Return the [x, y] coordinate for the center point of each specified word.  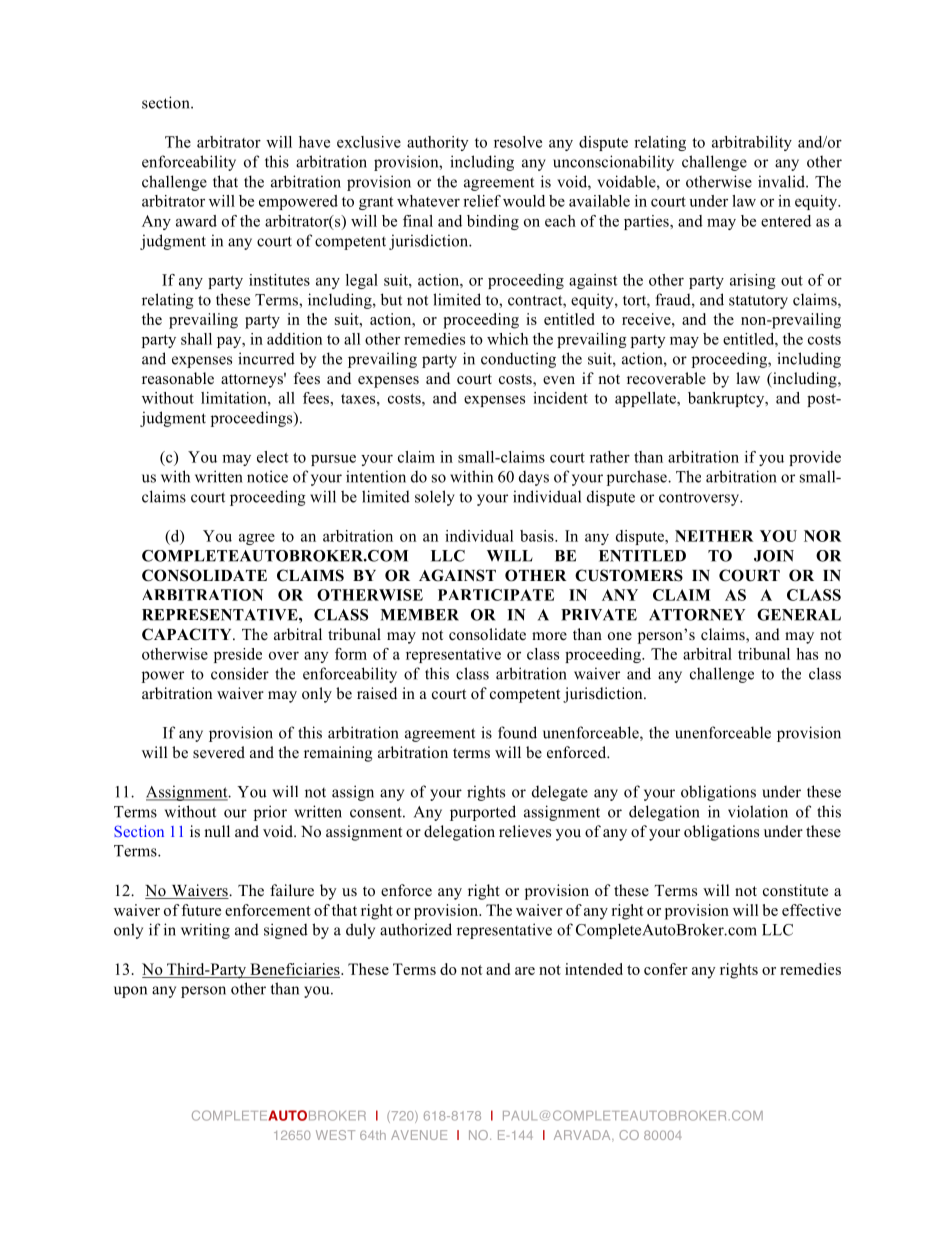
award [196, 221]
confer [666, 969]
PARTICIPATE [496, 595]
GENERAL [799, 615]
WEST [335, 1135]
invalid [782, 181]
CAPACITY [188, 634]
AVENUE [419, 1135]
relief [482, 201]
